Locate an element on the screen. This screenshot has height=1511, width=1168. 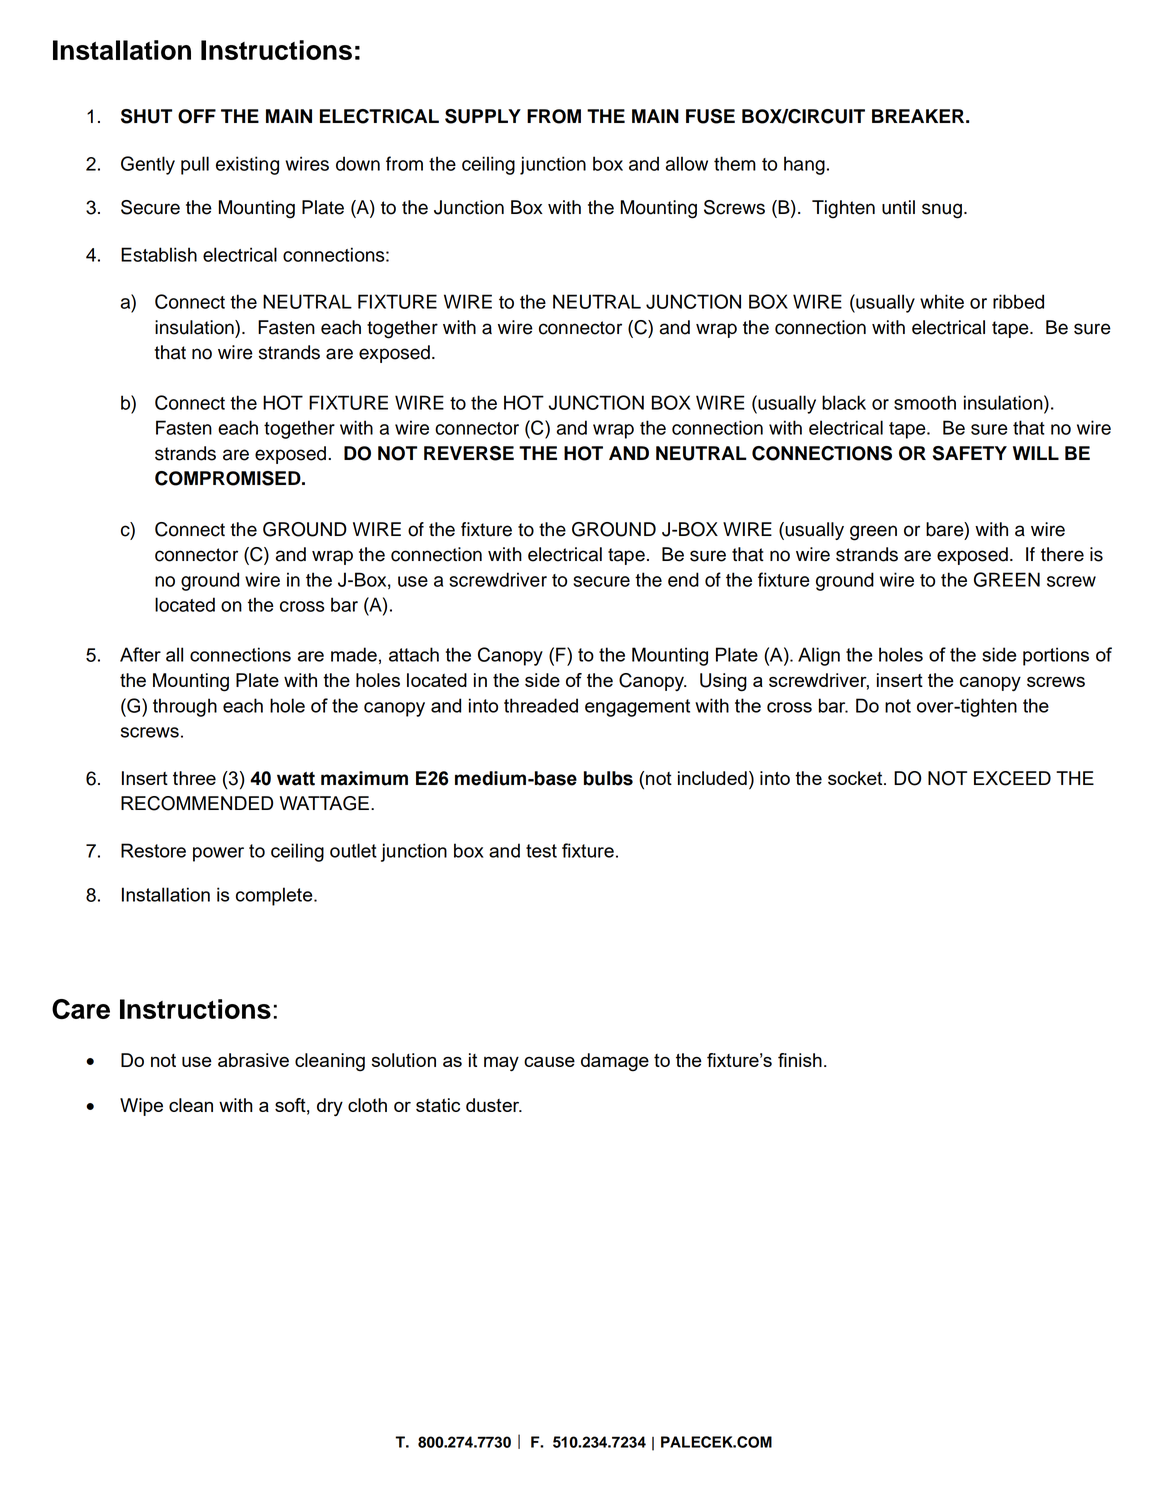
black is located at coordinates (844, 402).
